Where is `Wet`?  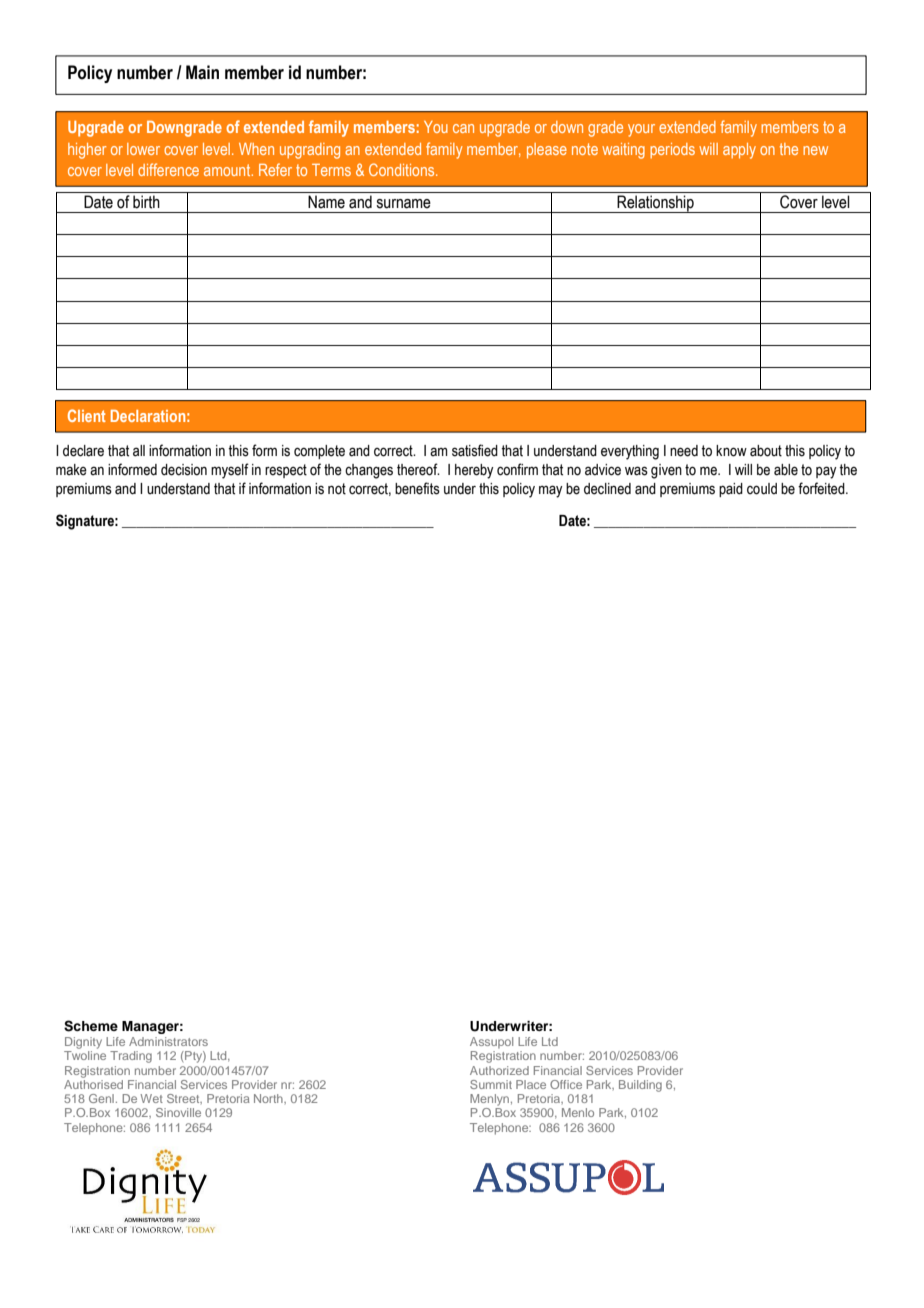
Wet is located at coordinates (151, 1098).
